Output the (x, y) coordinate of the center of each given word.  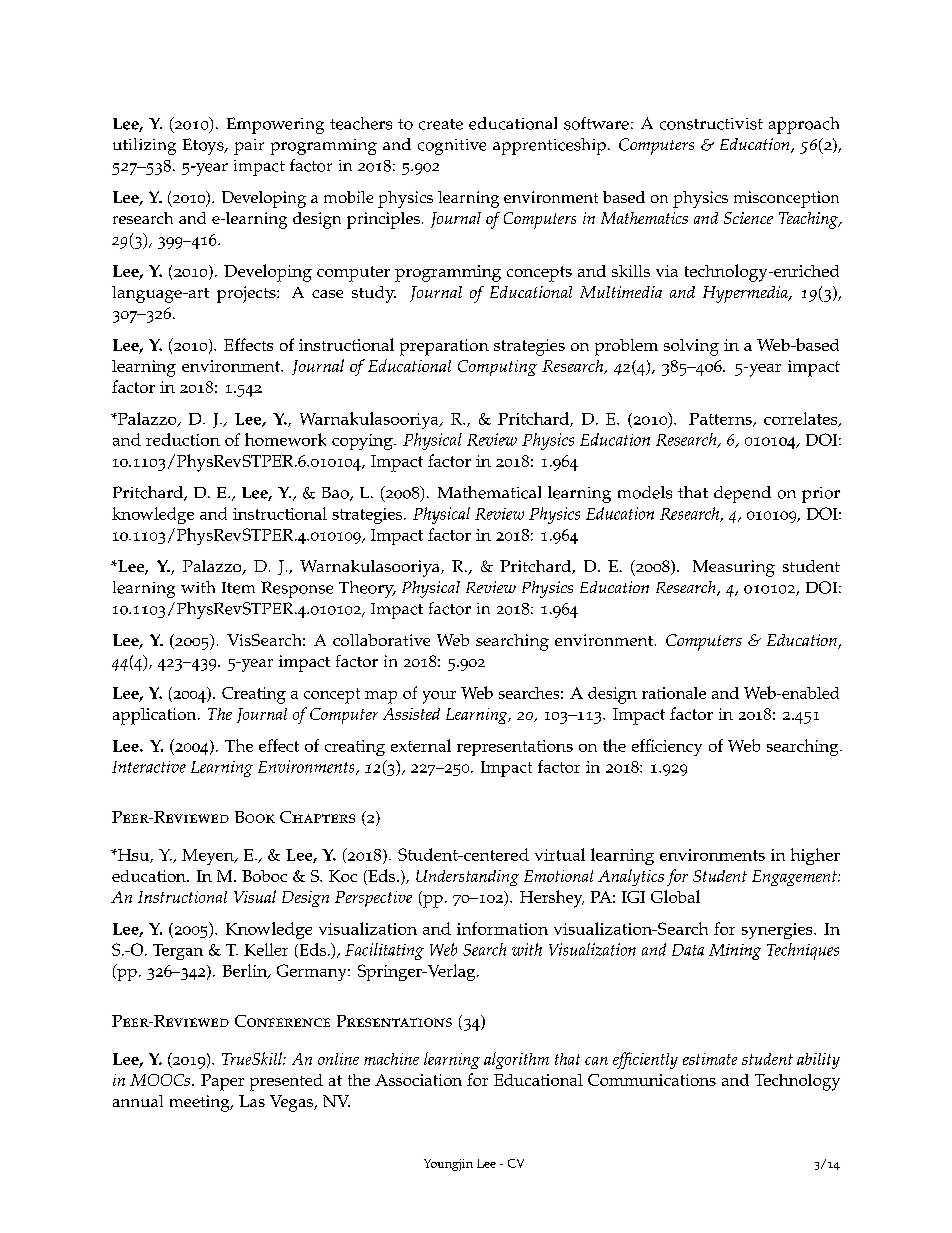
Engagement (795, 878)
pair (249, 147)
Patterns (721, 420)
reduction (183, 439)
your (439, 697)
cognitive (452, 147)
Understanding (467, 878)
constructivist (711, 124)
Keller (266, 949)
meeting (201, 1103)
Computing (497, 368)
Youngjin (448, 1165)
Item (238, 588)
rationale (674, 693)
